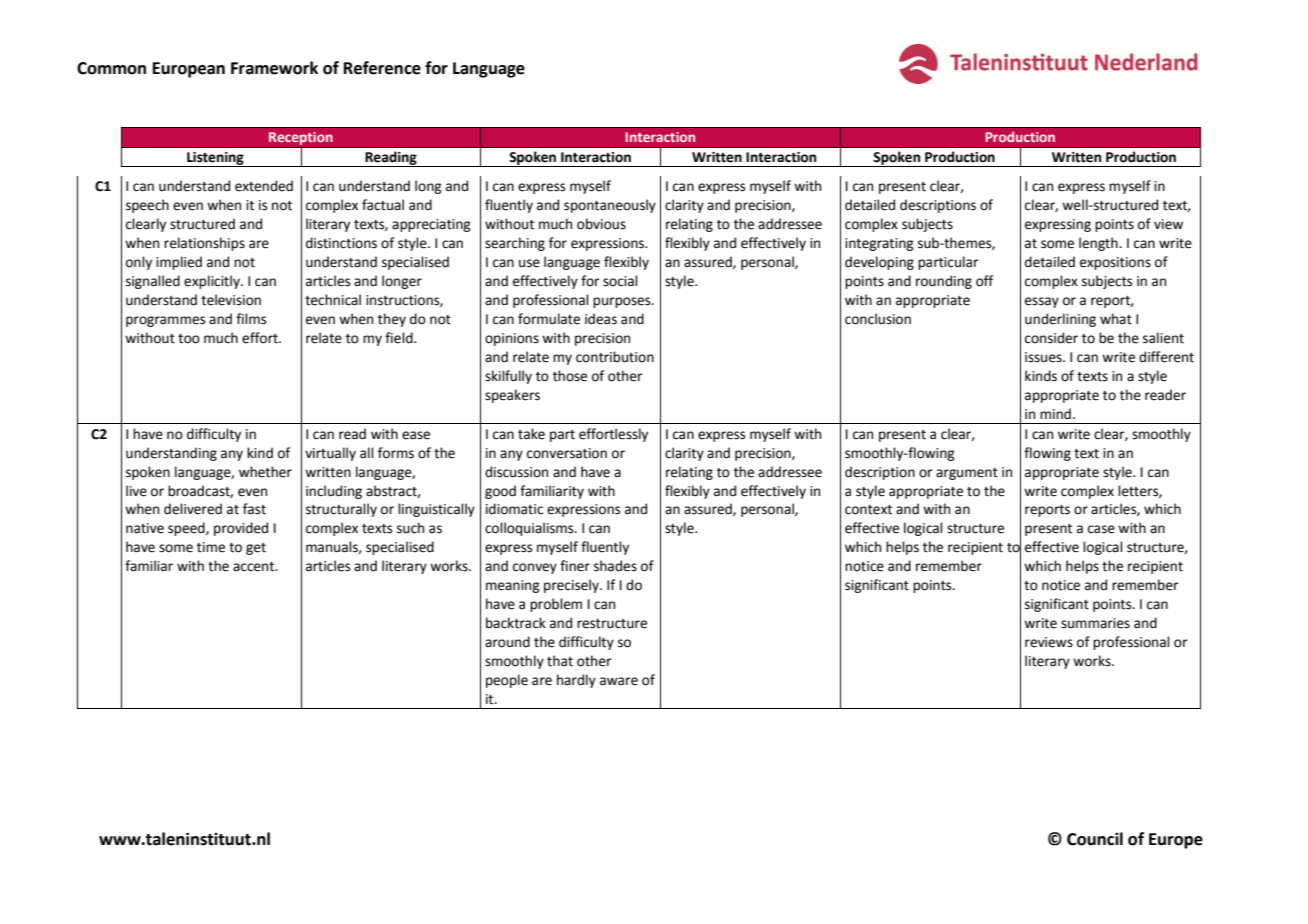 The height and width of the page is (924, 1308). I want to click on whether, so click(265, 472).
